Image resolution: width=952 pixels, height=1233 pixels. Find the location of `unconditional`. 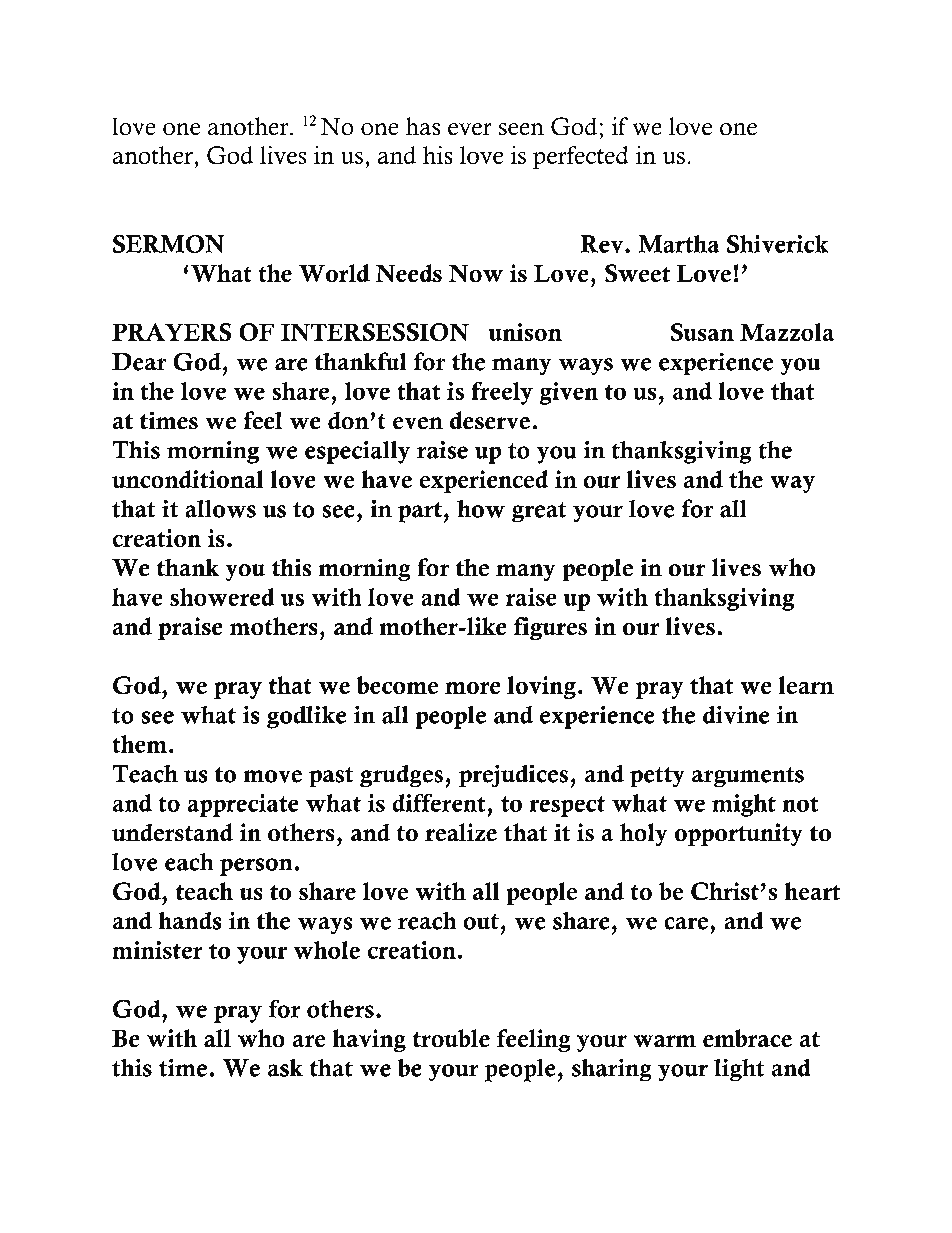

unconditional is located at coordinates (188, 479).
